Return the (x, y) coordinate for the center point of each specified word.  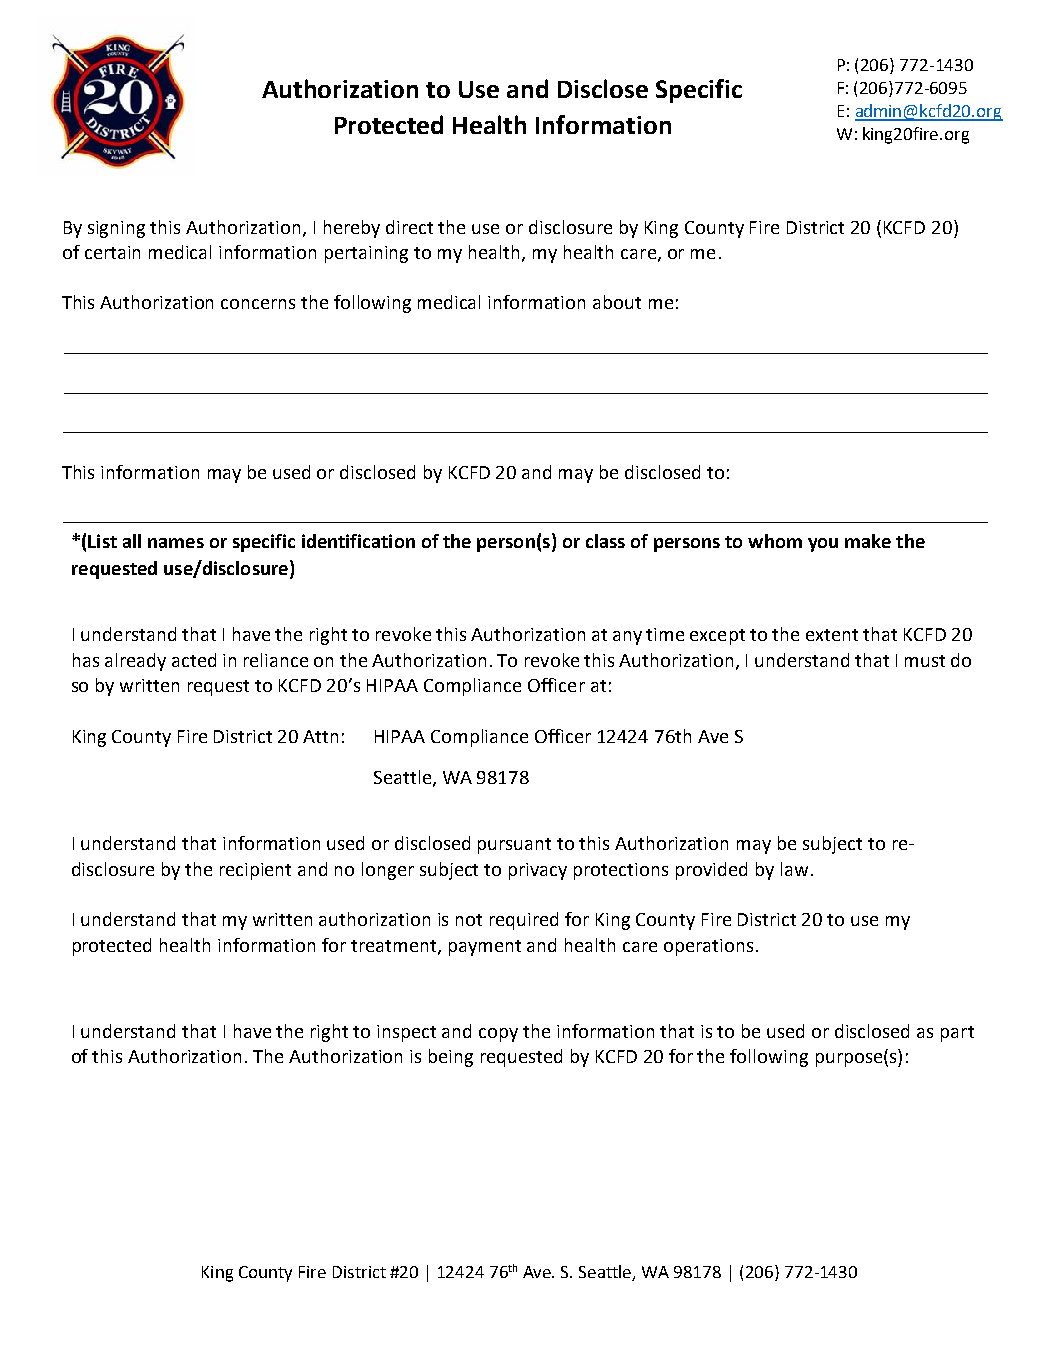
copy (498, 1035)
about (617, 302)
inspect (406, 1033)
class (605, 541)
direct (409, 227)
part (957, 1034)
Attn (320, 736)
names (176, 543)
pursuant (514, 846)
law (794, 869)
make (868, 541)
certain (112, 252)
